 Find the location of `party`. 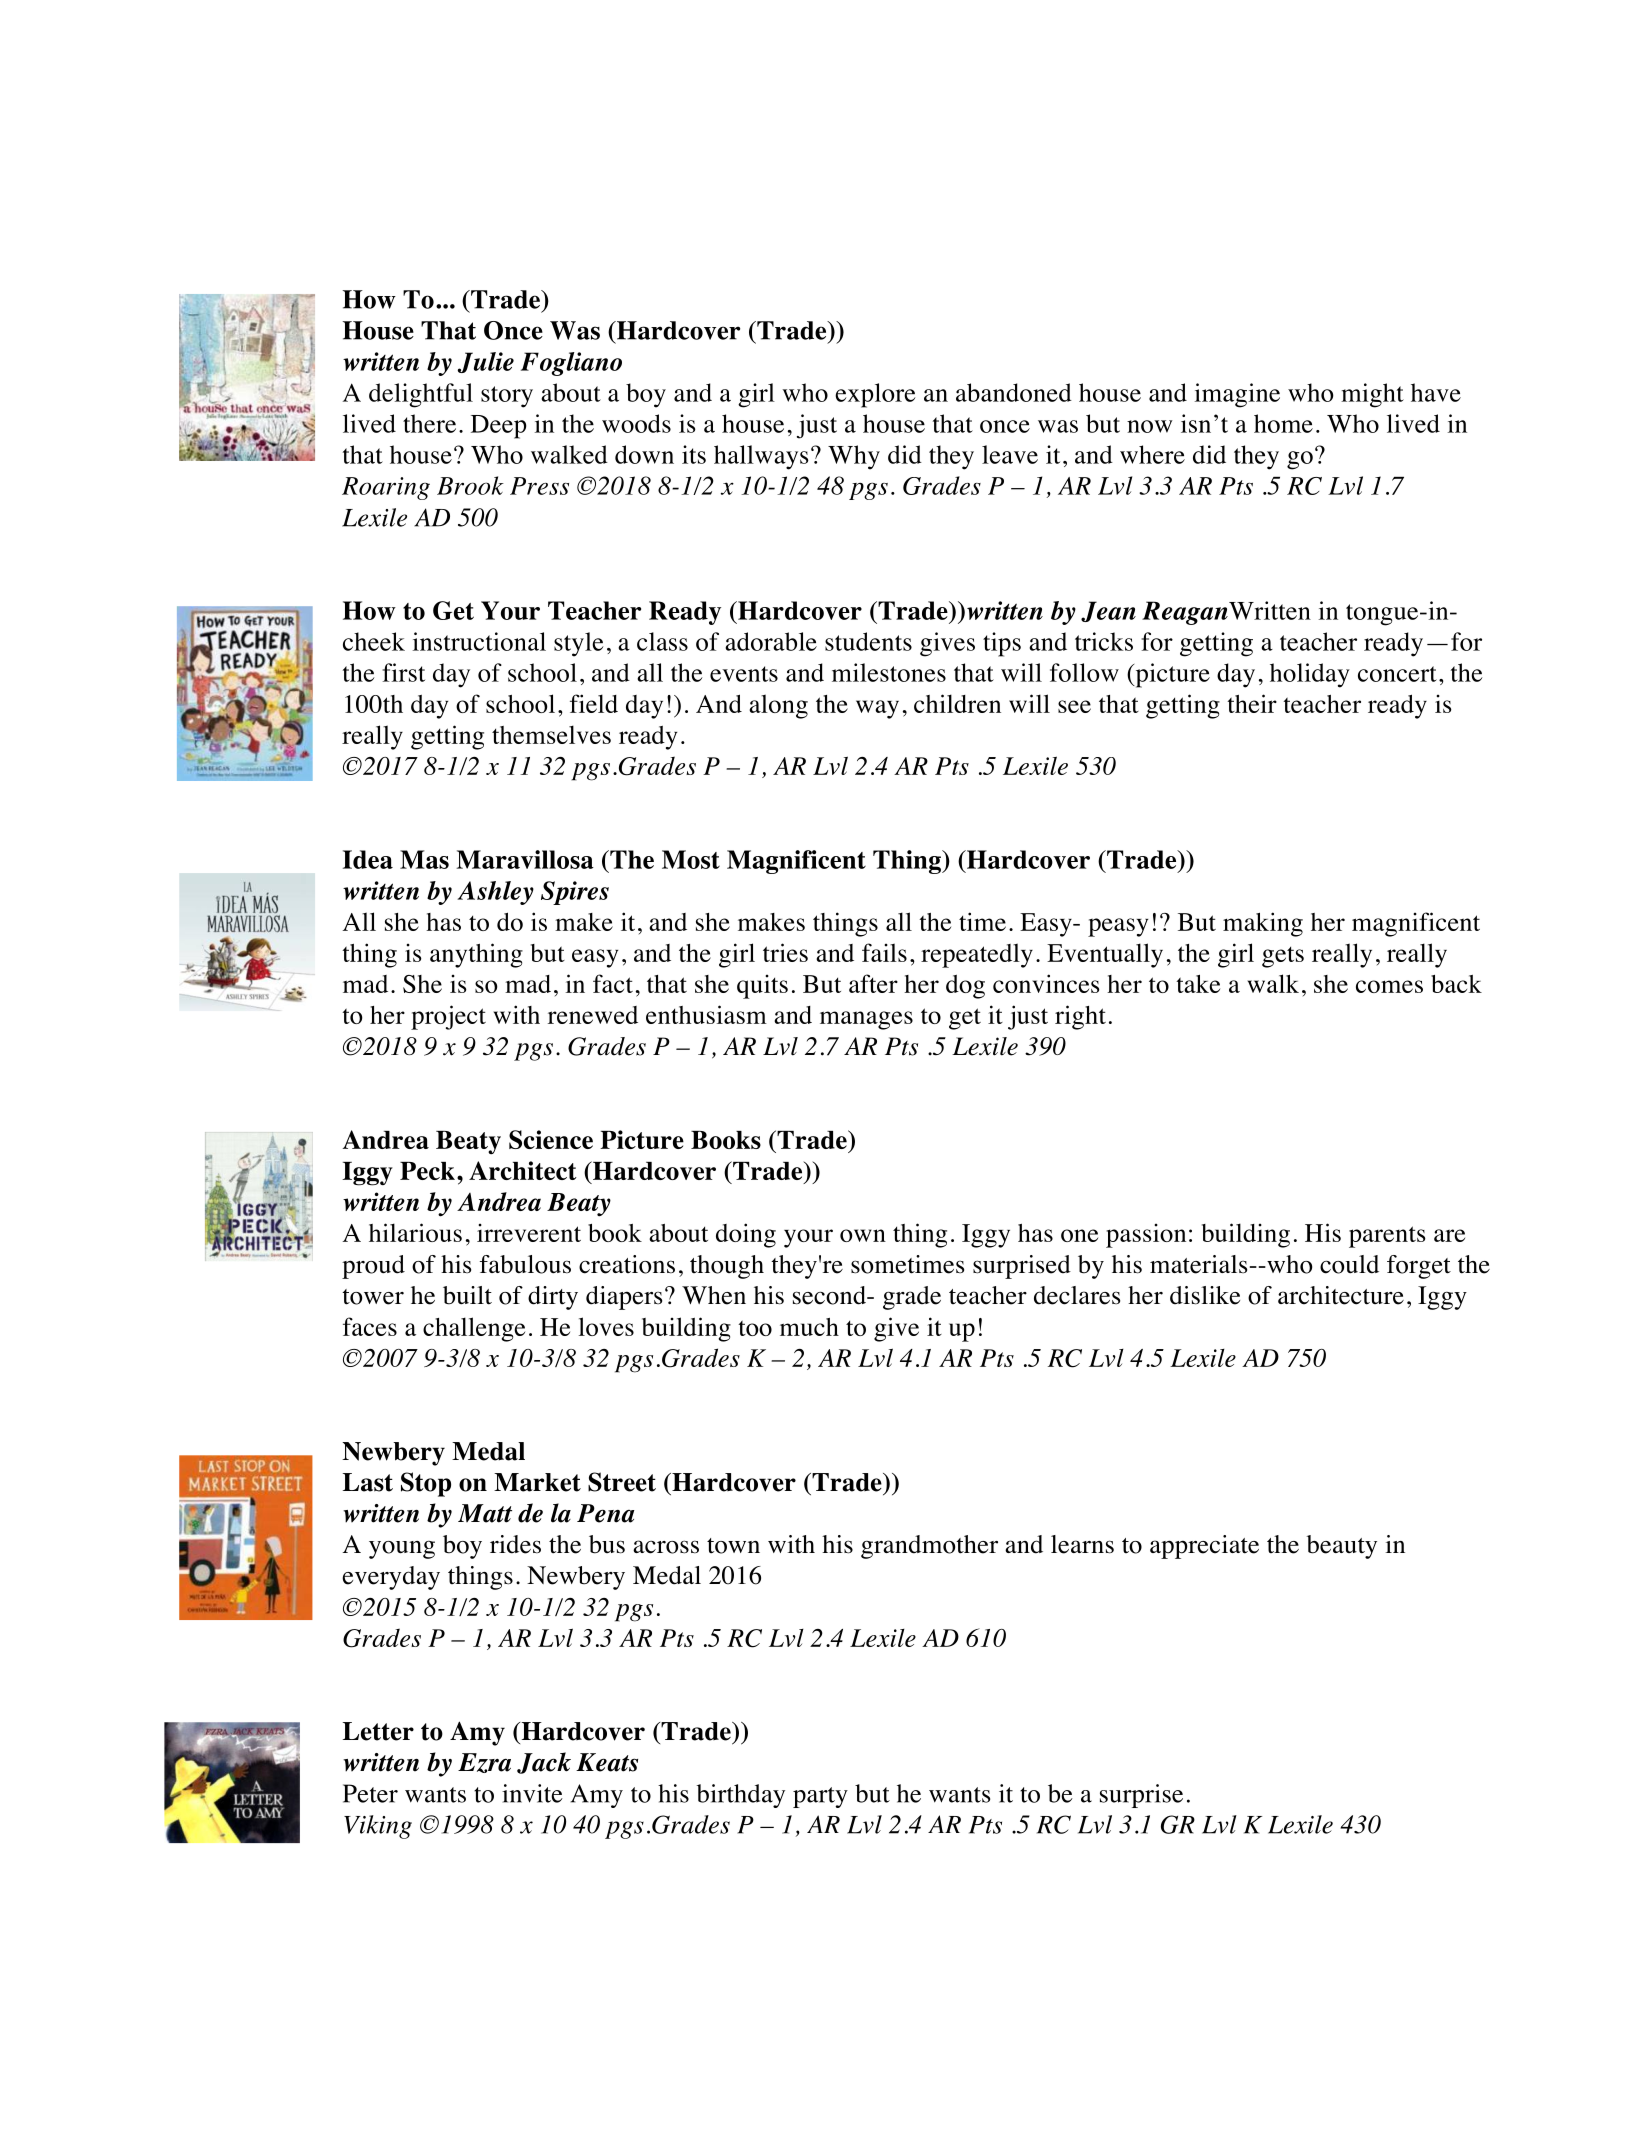

party is located at coordinates (820, 1797).
